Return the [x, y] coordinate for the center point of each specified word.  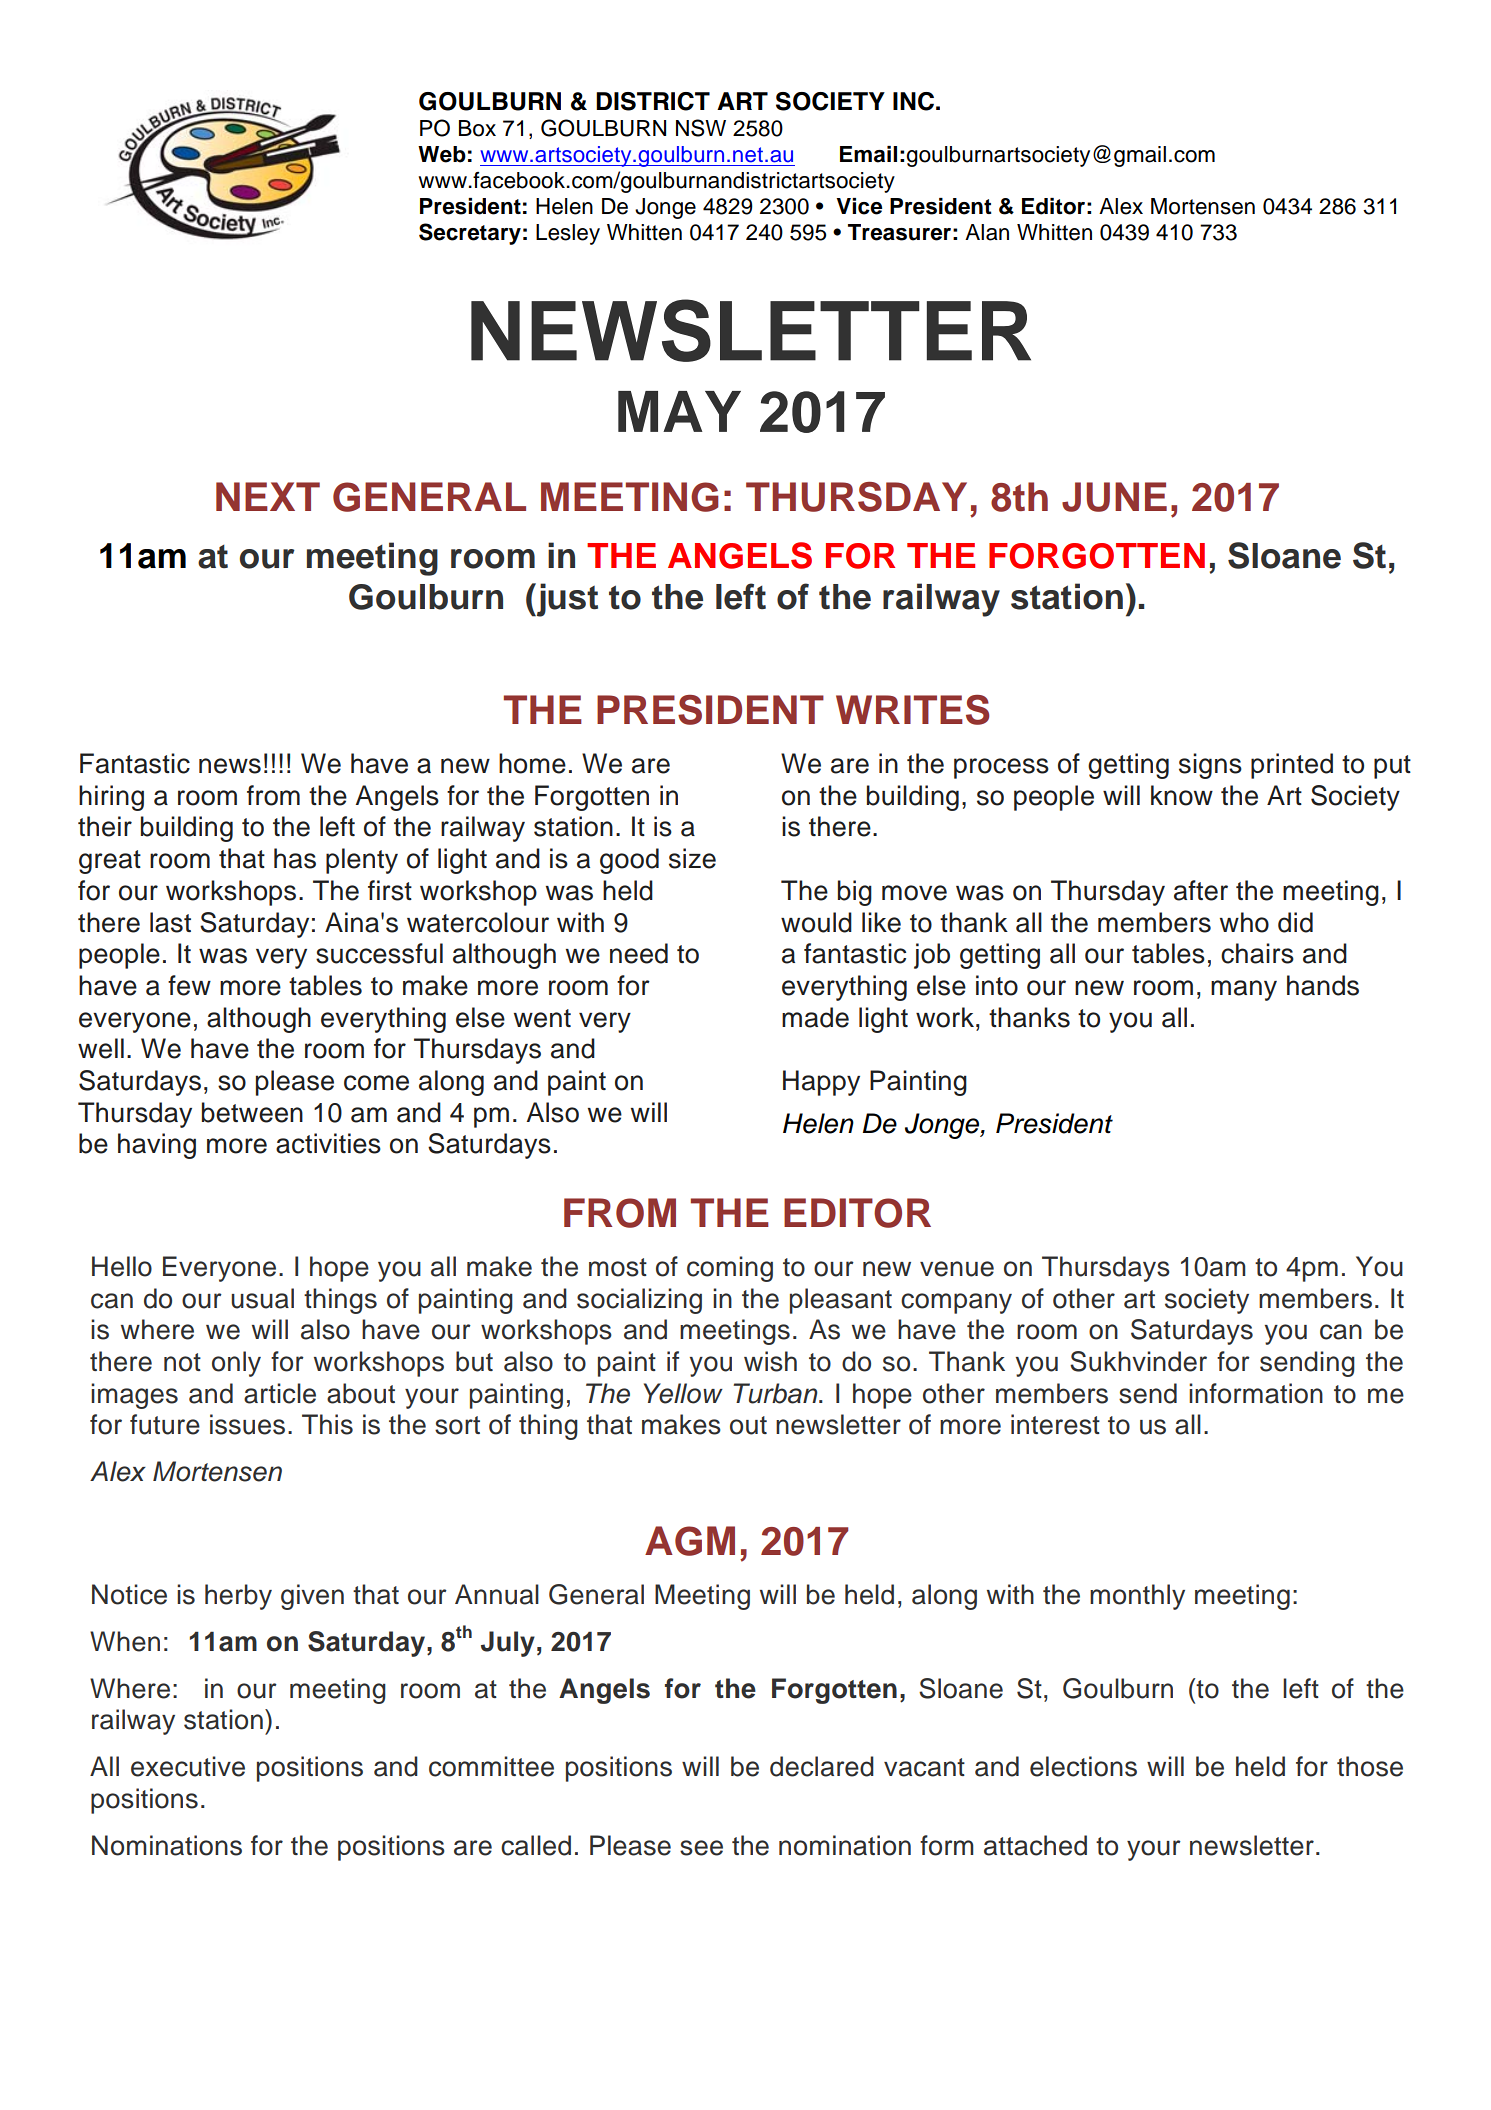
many [1244, 990]
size [692, 858]
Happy [821, 1083]
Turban [776, 1393]
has [295, 858]
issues [247, 1424]
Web [442, 154]
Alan [987, 232]
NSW [701, 128]
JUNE [1114, 497]
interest [1055, 1424]
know [1182, 795]
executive [188, 1766]
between [252, 1112]
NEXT [268, 496]
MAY [679, 411]
